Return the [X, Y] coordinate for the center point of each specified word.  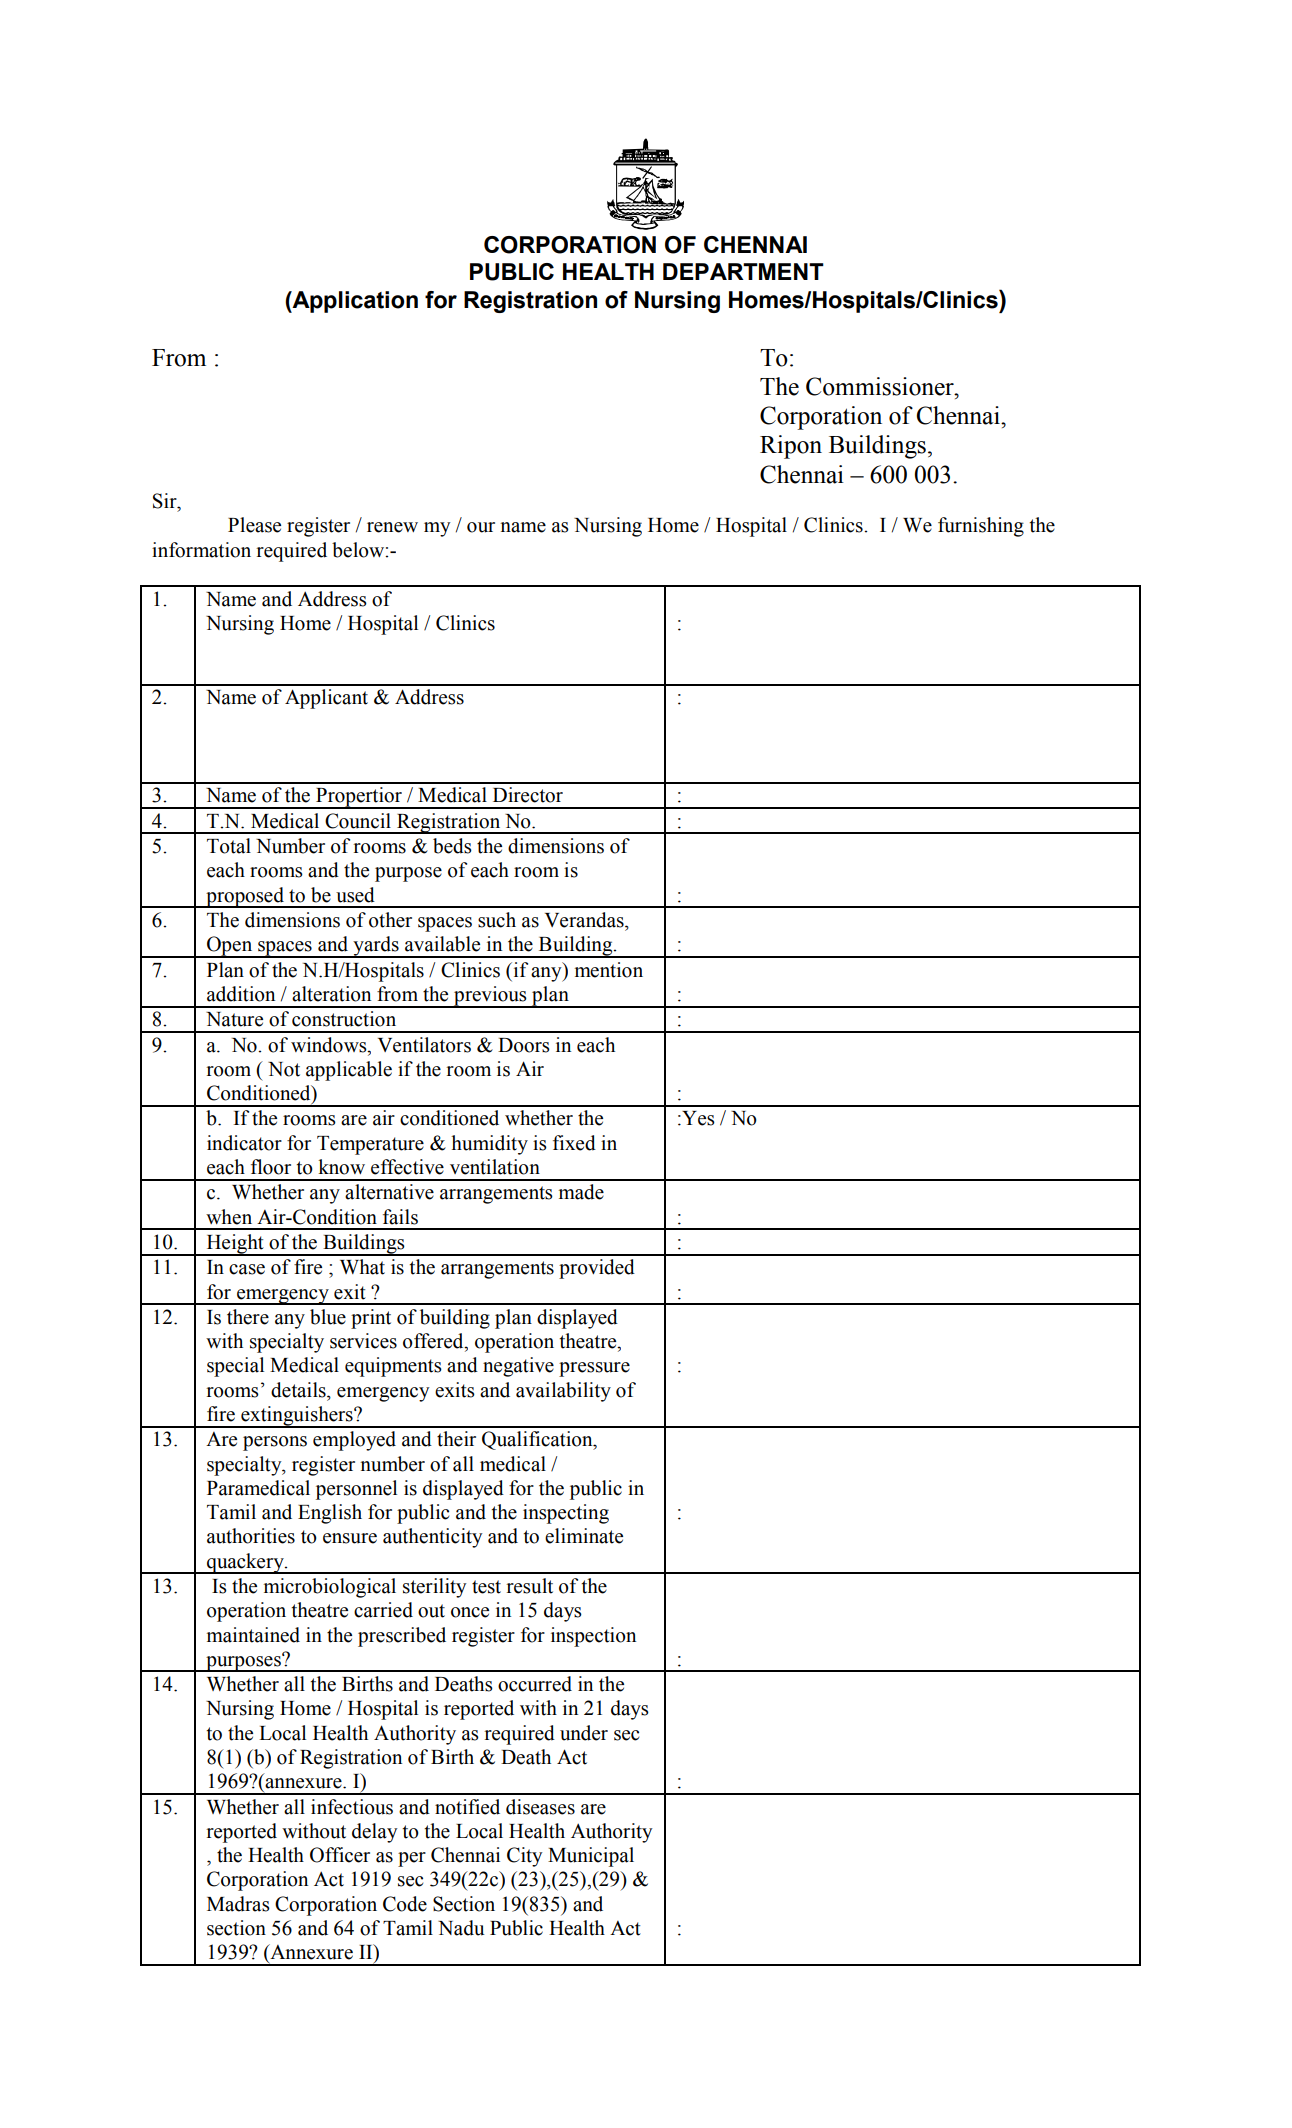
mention [609, 970]
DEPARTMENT [743, 271]
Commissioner [881, 386]
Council [358, 821]
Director [528, 795]
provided [597, 1269]
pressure [594, 1369]
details [299, 1390]
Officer [340, 1855]
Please [254, 525]
